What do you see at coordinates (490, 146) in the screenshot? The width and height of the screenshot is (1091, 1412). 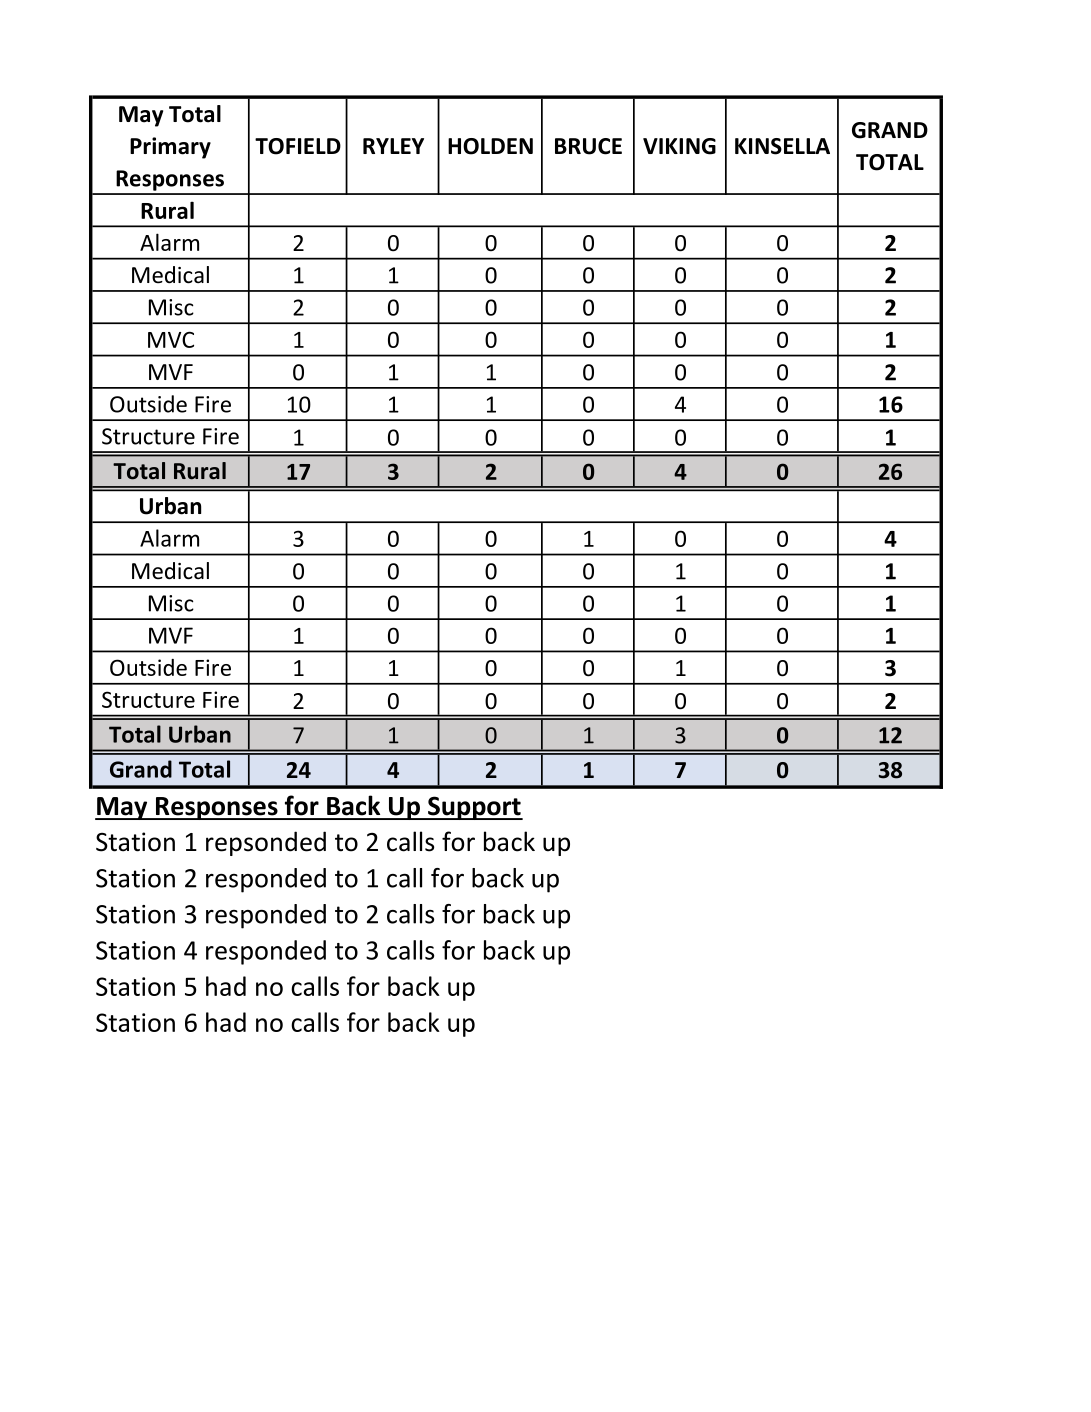 I see `HOLDEN` at bounding box center [490, 146].
